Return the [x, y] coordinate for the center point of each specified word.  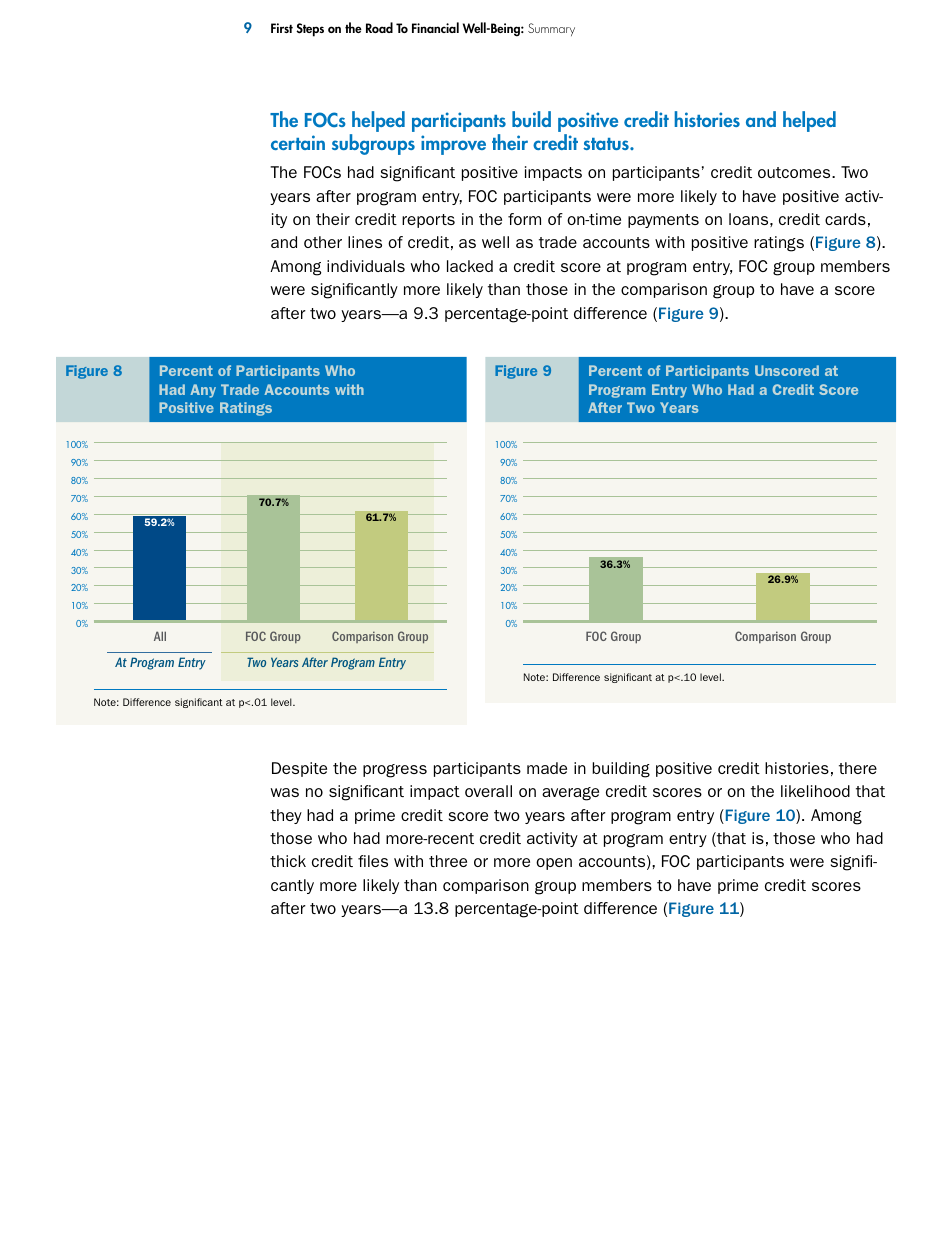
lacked [470, 266]
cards [845, 219]
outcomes [795, 172]
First [282, 28]
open [554, 864]
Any [203, 391]
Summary [551, 29]
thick [288, 861]
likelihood [815, 791]
